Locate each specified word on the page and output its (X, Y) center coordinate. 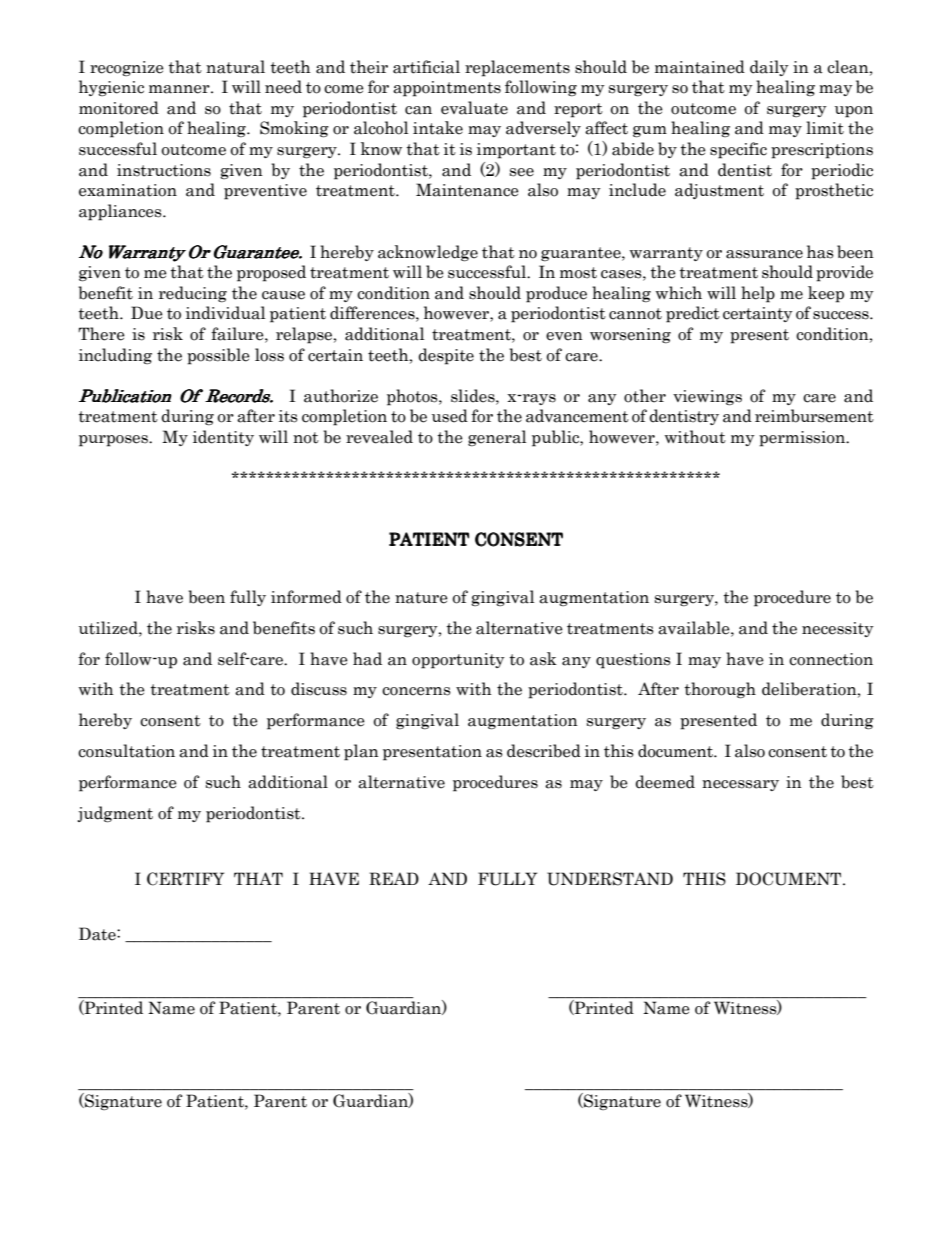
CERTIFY (185, 879)
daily (769, 68)
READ (394, 879)
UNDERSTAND (610, 879)
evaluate (474, 108)
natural (235, 67)
